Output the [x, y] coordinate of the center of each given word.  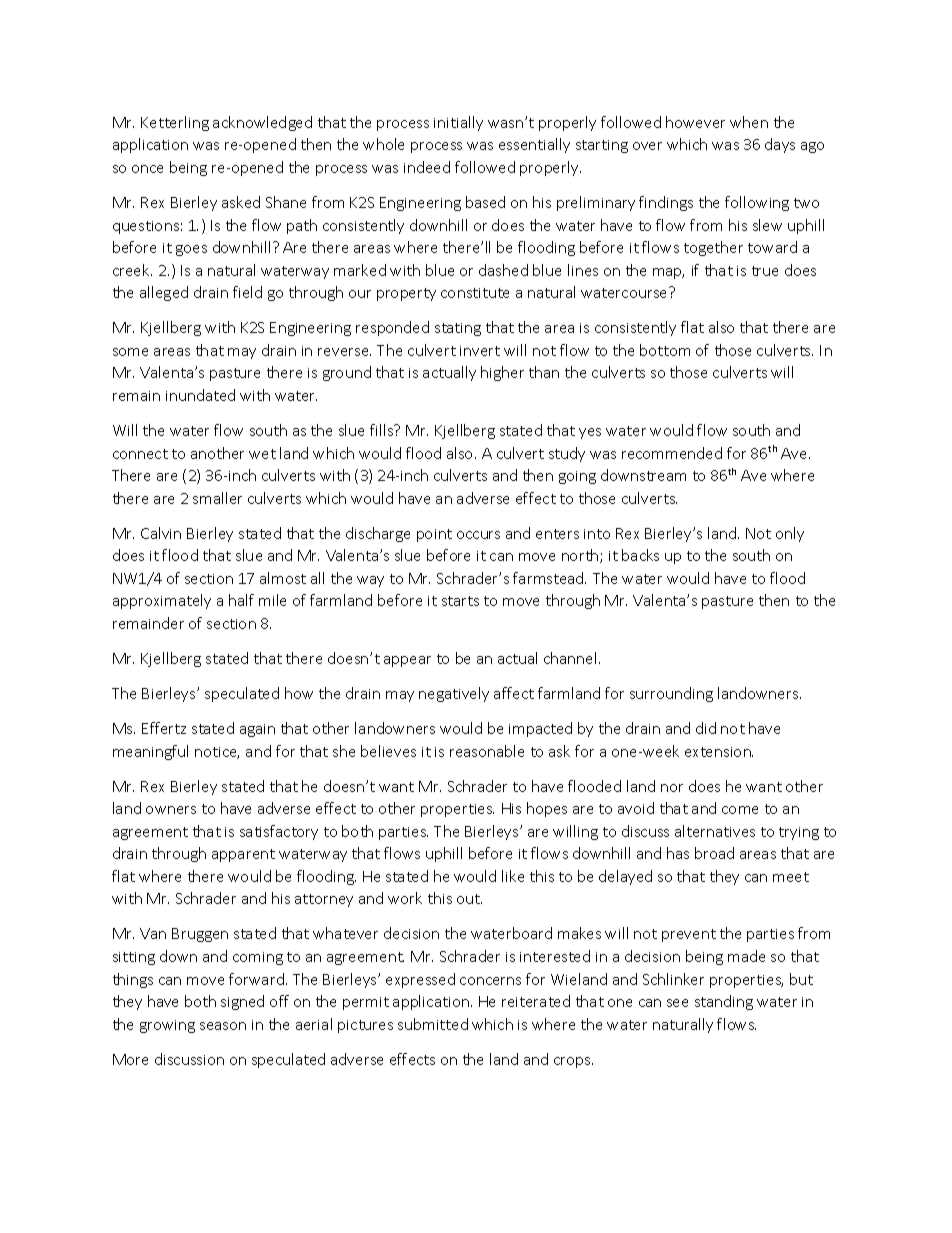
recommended [672, 453]
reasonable [487, 751]
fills [383, 430]
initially [458, 123]
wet [262, 454]
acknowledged [262, 123]
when [749, 122]
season [223, 1026]
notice [217, 753]
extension [719, 752]
